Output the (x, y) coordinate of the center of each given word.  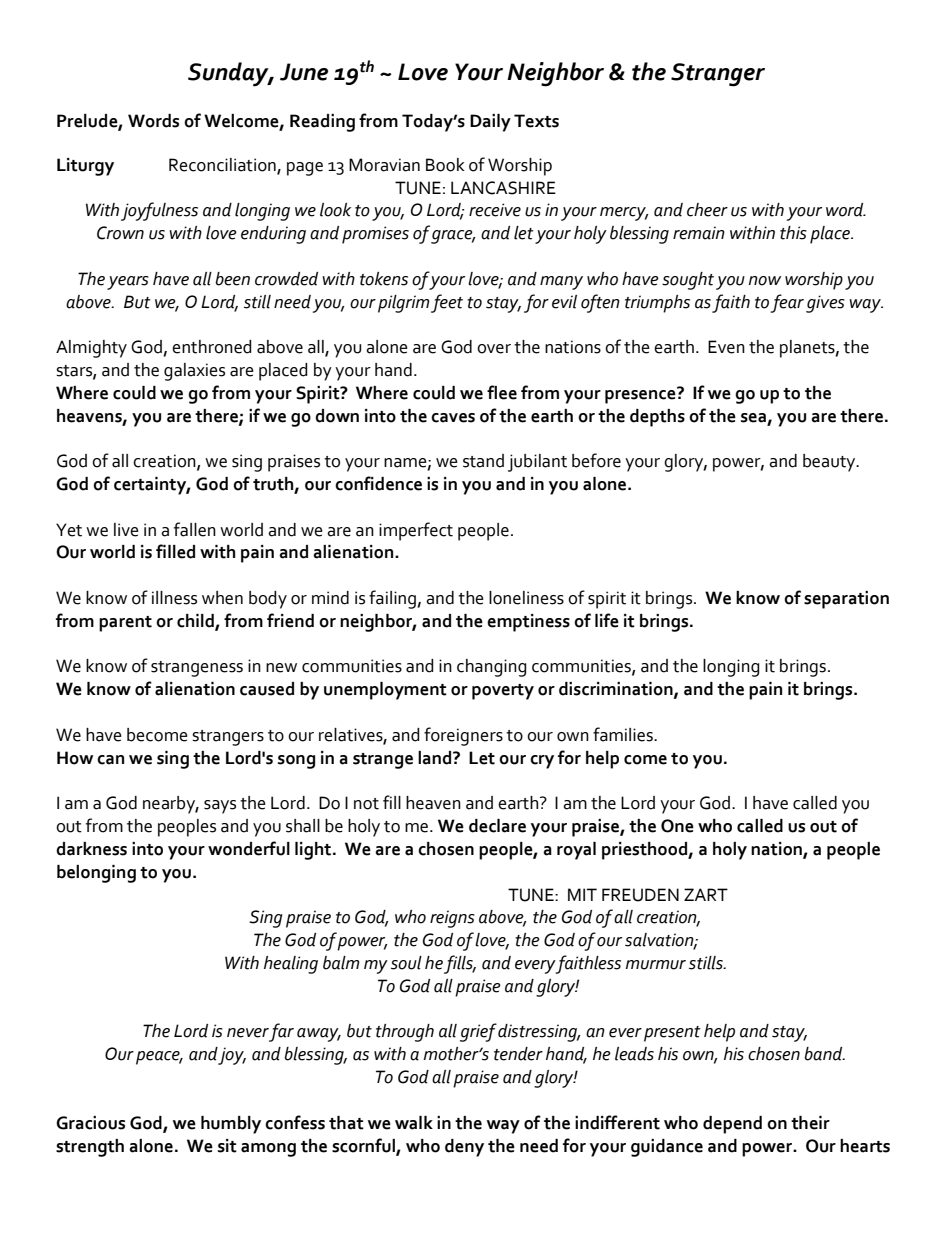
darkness (91, 849)
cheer (707, 210)
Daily (490, 123)
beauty (830, 463)
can (110, 760)
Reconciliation (223, 165)
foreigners (463, 736)
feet (447, 303)
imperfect (416, 531)
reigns (452, 919)
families (624, 734)
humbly (231, 1125)
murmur (656, 965)
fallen (195, 529)
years (128, 283)
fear (787, 303)
